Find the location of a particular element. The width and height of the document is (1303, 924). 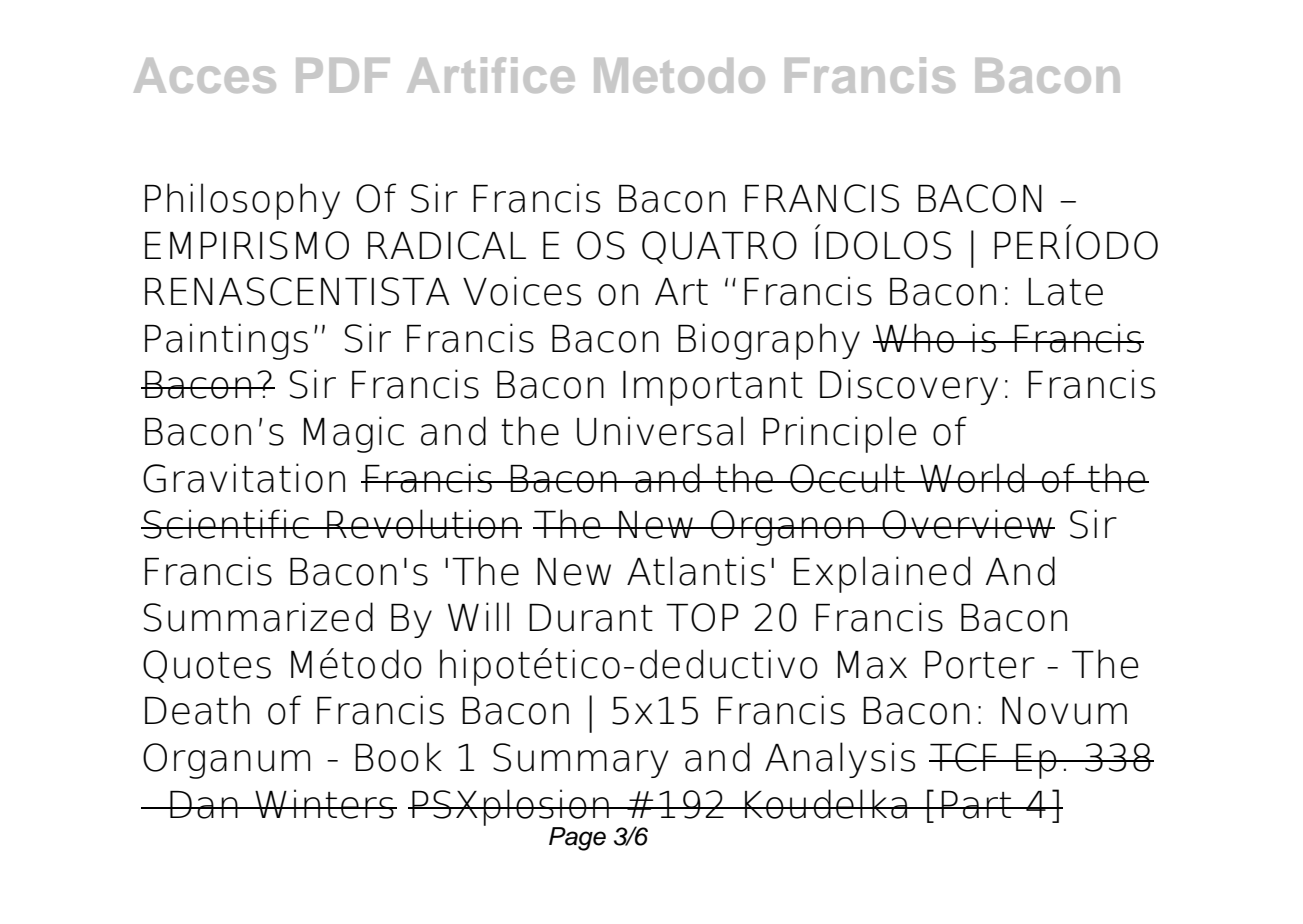

Discovery is located at coordinates (909, 387).
